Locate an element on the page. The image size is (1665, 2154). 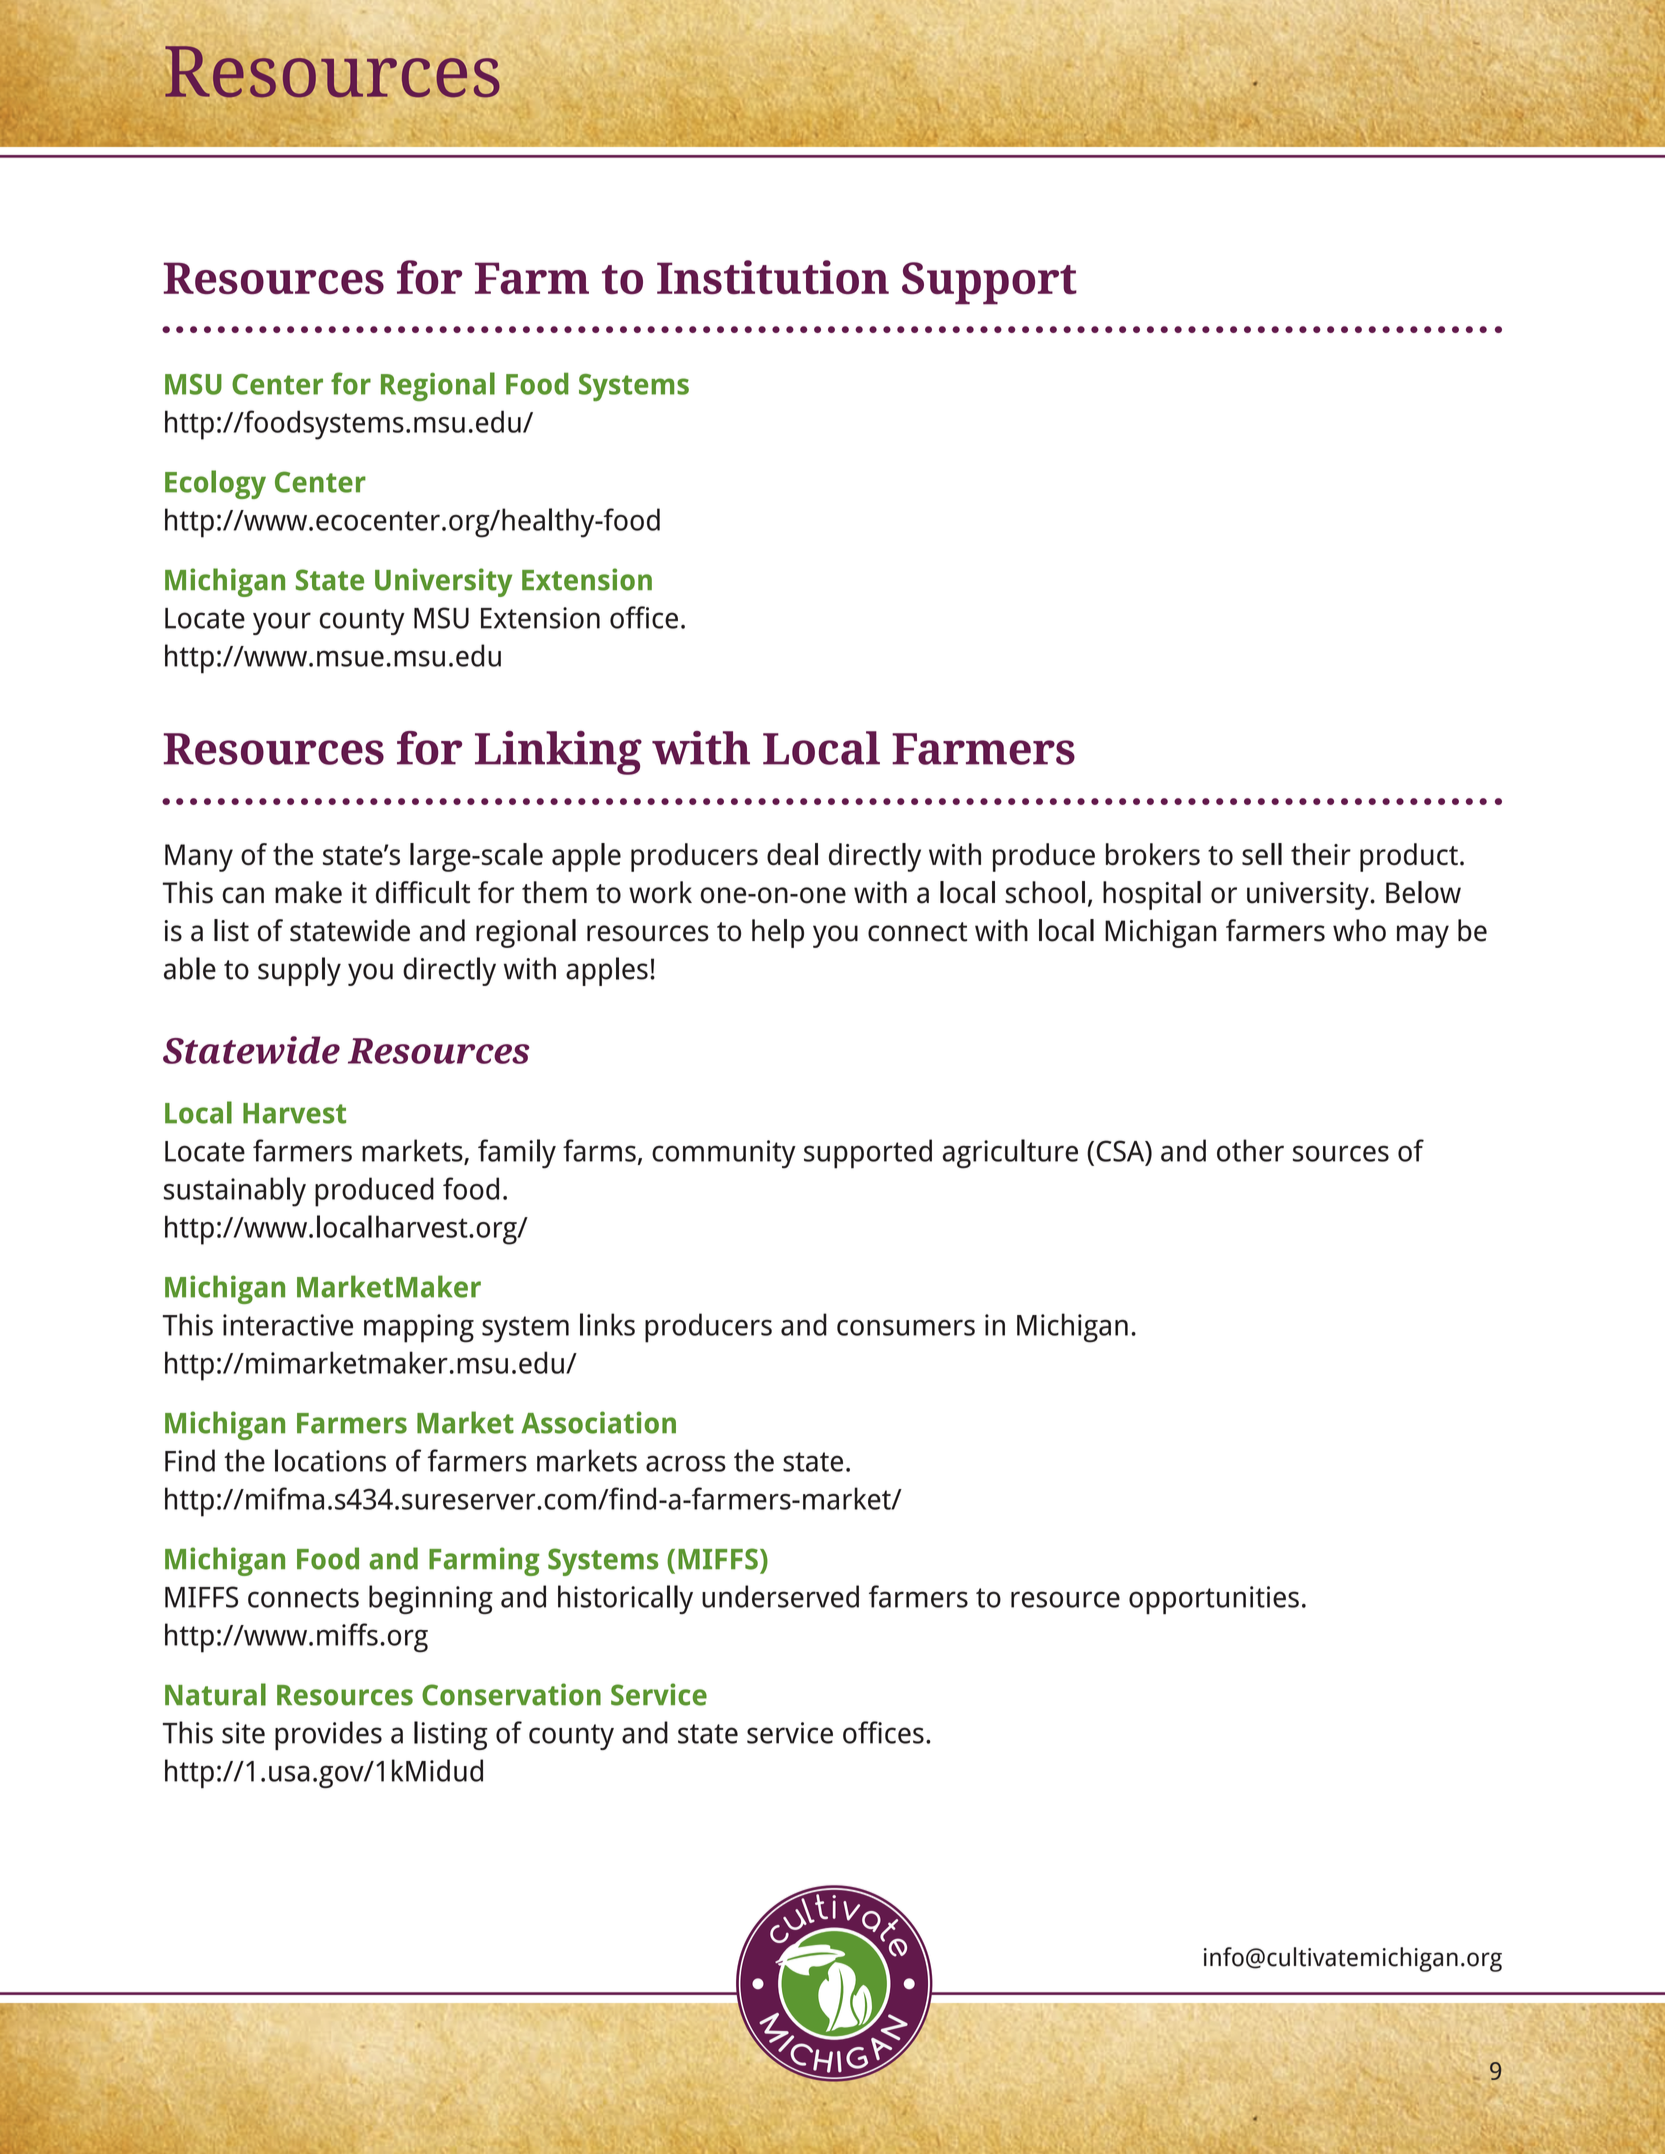
other is located at coordinates (1250, 1150).
